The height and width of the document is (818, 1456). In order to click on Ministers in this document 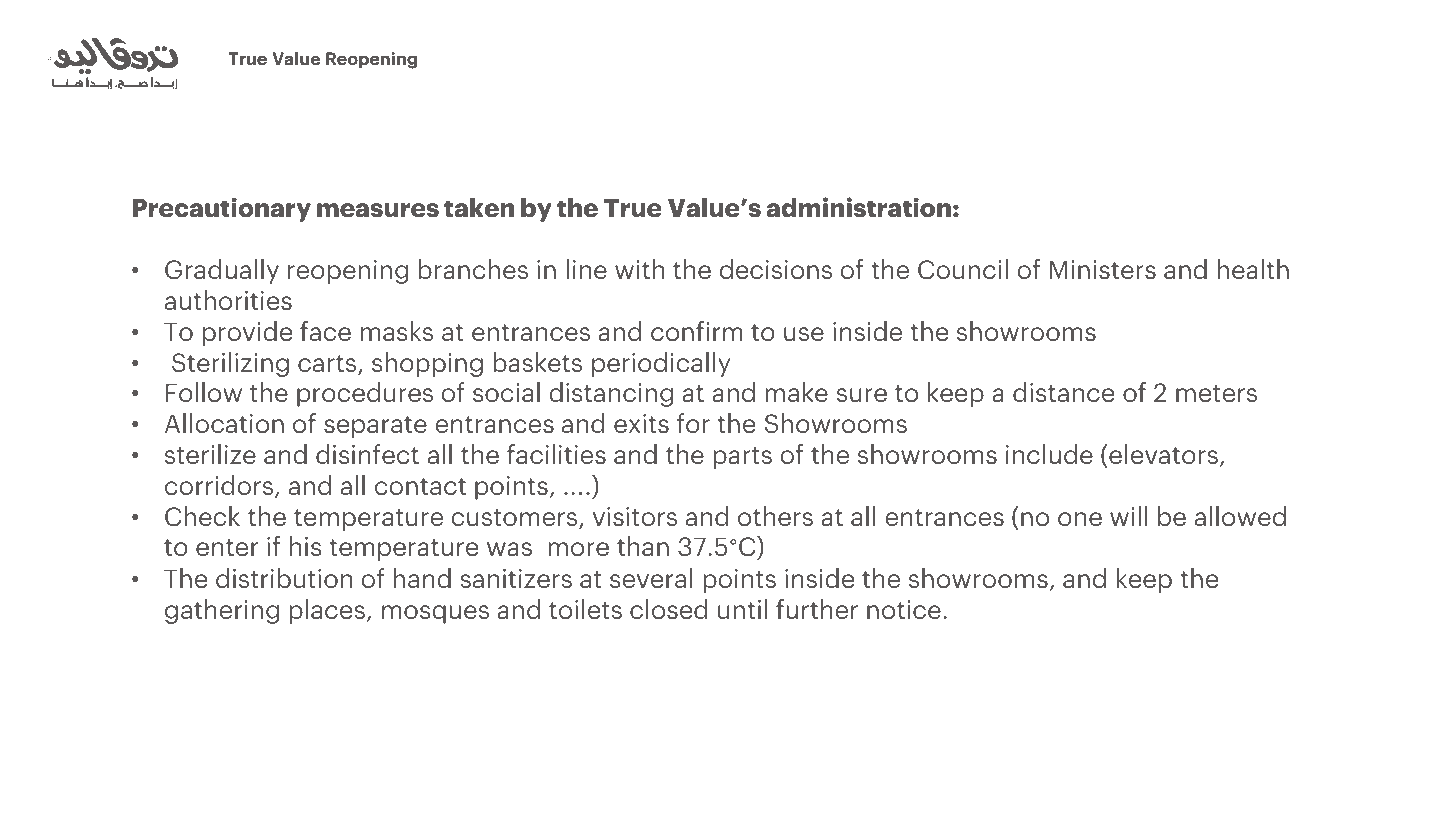, I will do `click(1103, 269)`.
